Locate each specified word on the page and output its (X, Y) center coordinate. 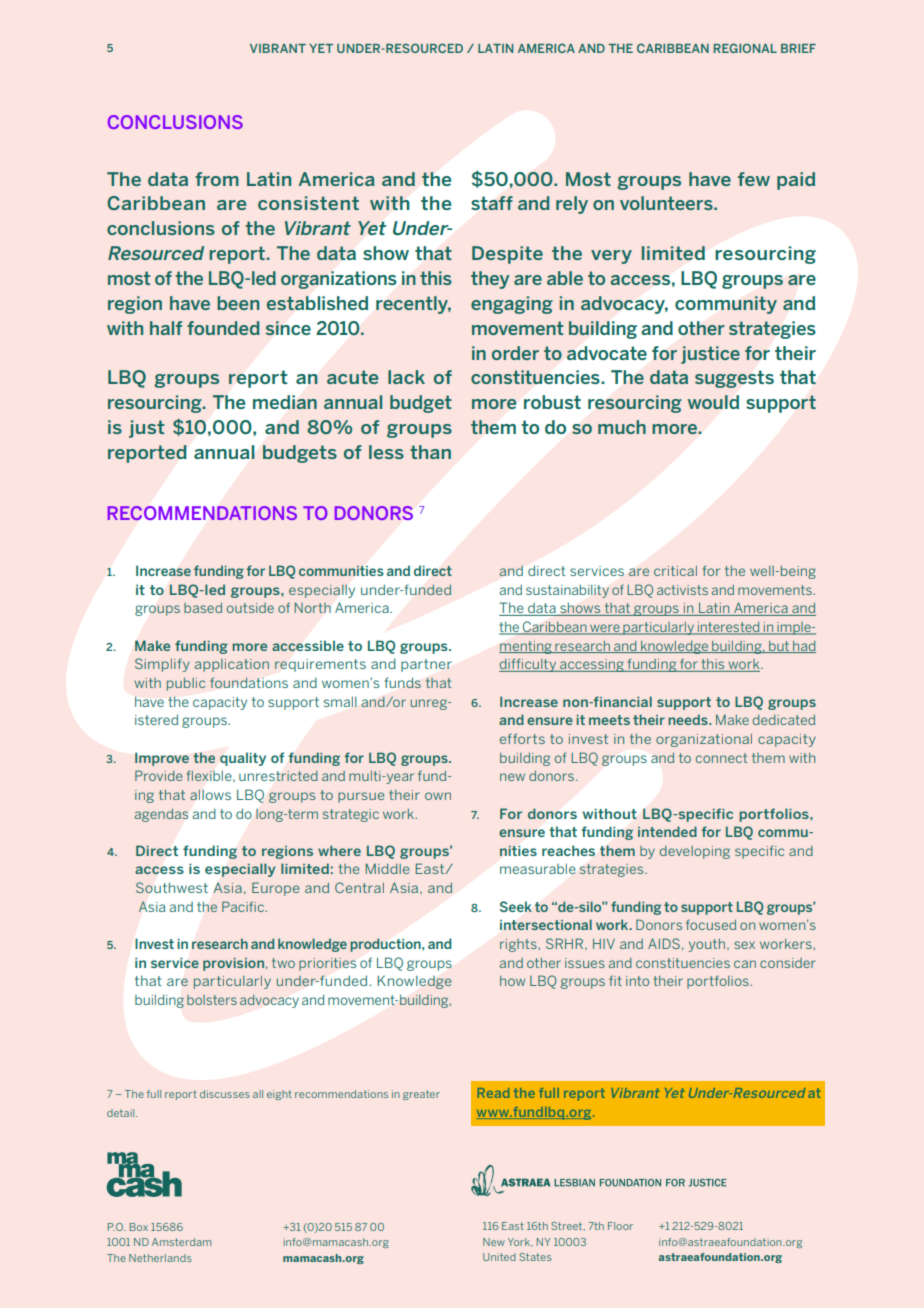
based (203, 608)
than (430, 452)
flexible (210, 775)
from (217, 179)
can (745, 964)
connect (721, 758)
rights (519, 945)
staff (492, 203)
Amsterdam (181, 1242)
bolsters (212, 1000)
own (438, 796)
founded (223, 328)
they (490, 280)
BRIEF (798, 48)
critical (675, 571)
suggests (734, 379)
